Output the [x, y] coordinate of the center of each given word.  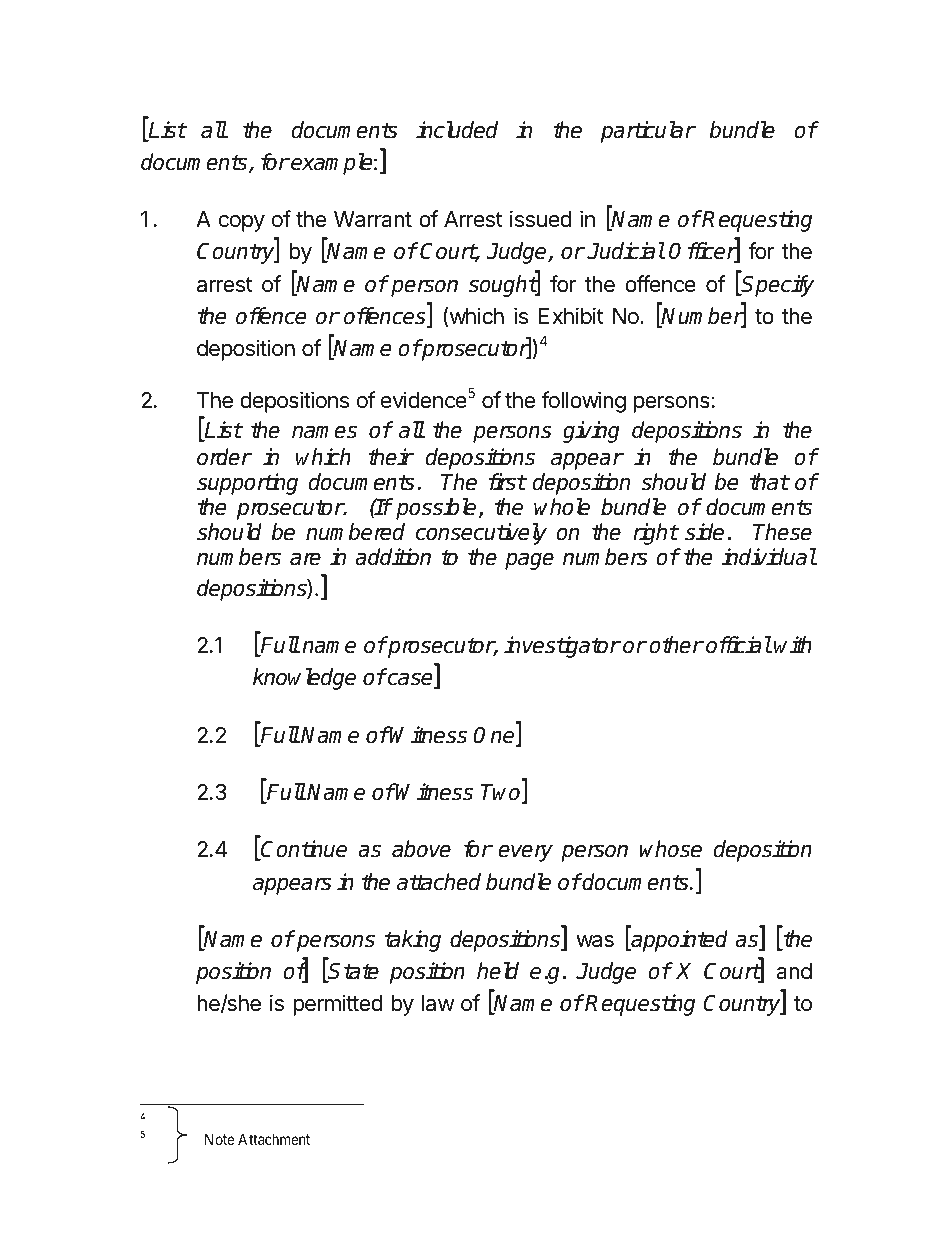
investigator [562, 647]
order [224, 457]
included [457, 130]
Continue [303, 850]
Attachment [274, 1139]
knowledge [304, 679]
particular [648, 132]
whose [670, 849]
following [584, 402]
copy [242, 223]
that [769, 482]
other [676, 645]
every [525, 853]
